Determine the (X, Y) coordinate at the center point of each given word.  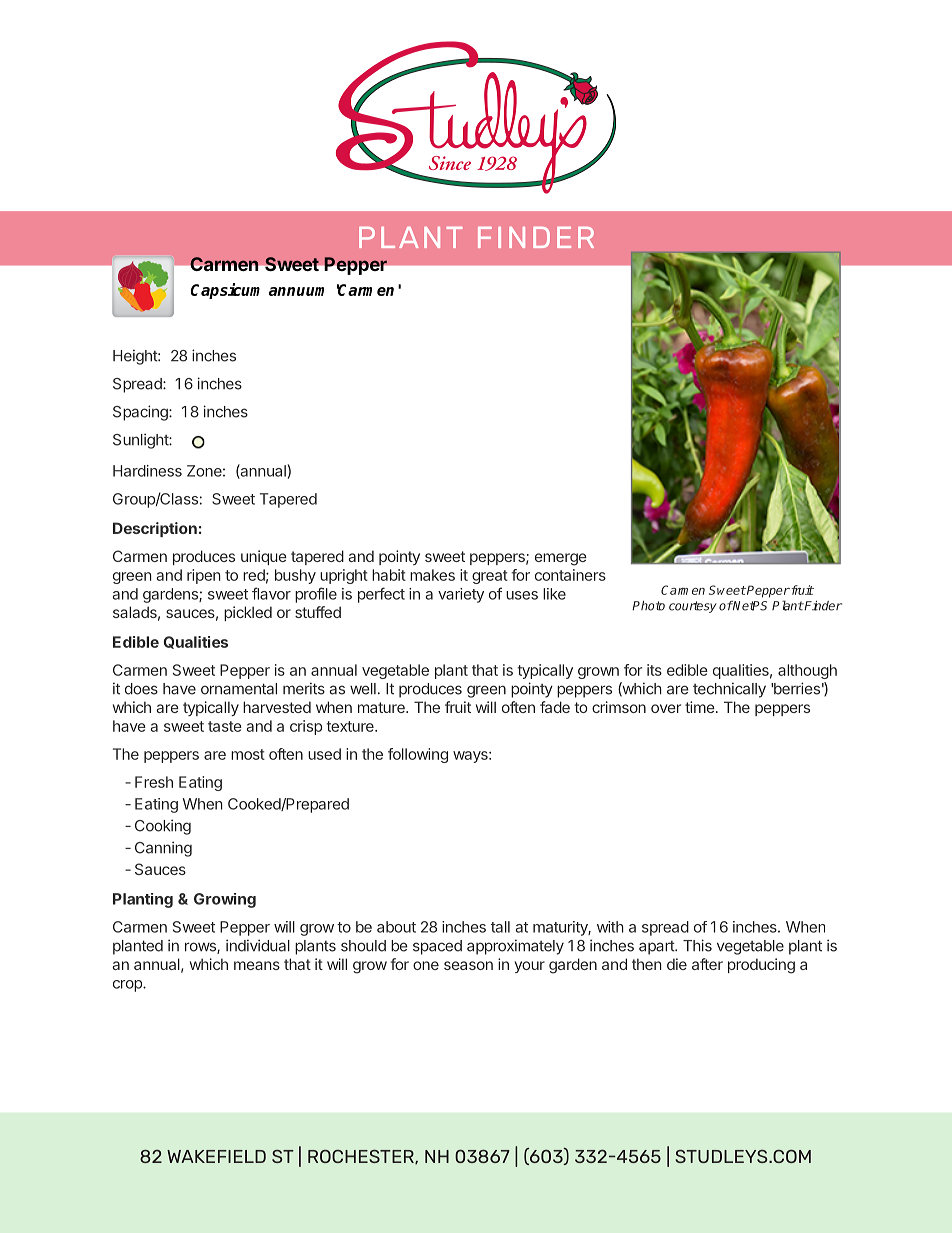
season (468, 965)
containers (570, 575)
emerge (561, 559)
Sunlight (141, 441)
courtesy (693, 607)
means (257, 965)
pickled (248, 613)
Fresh (154, 782)
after (707, 964)
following (418, 755)
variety (461, 595)
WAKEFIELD (216, 1156)
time (700, 707)
